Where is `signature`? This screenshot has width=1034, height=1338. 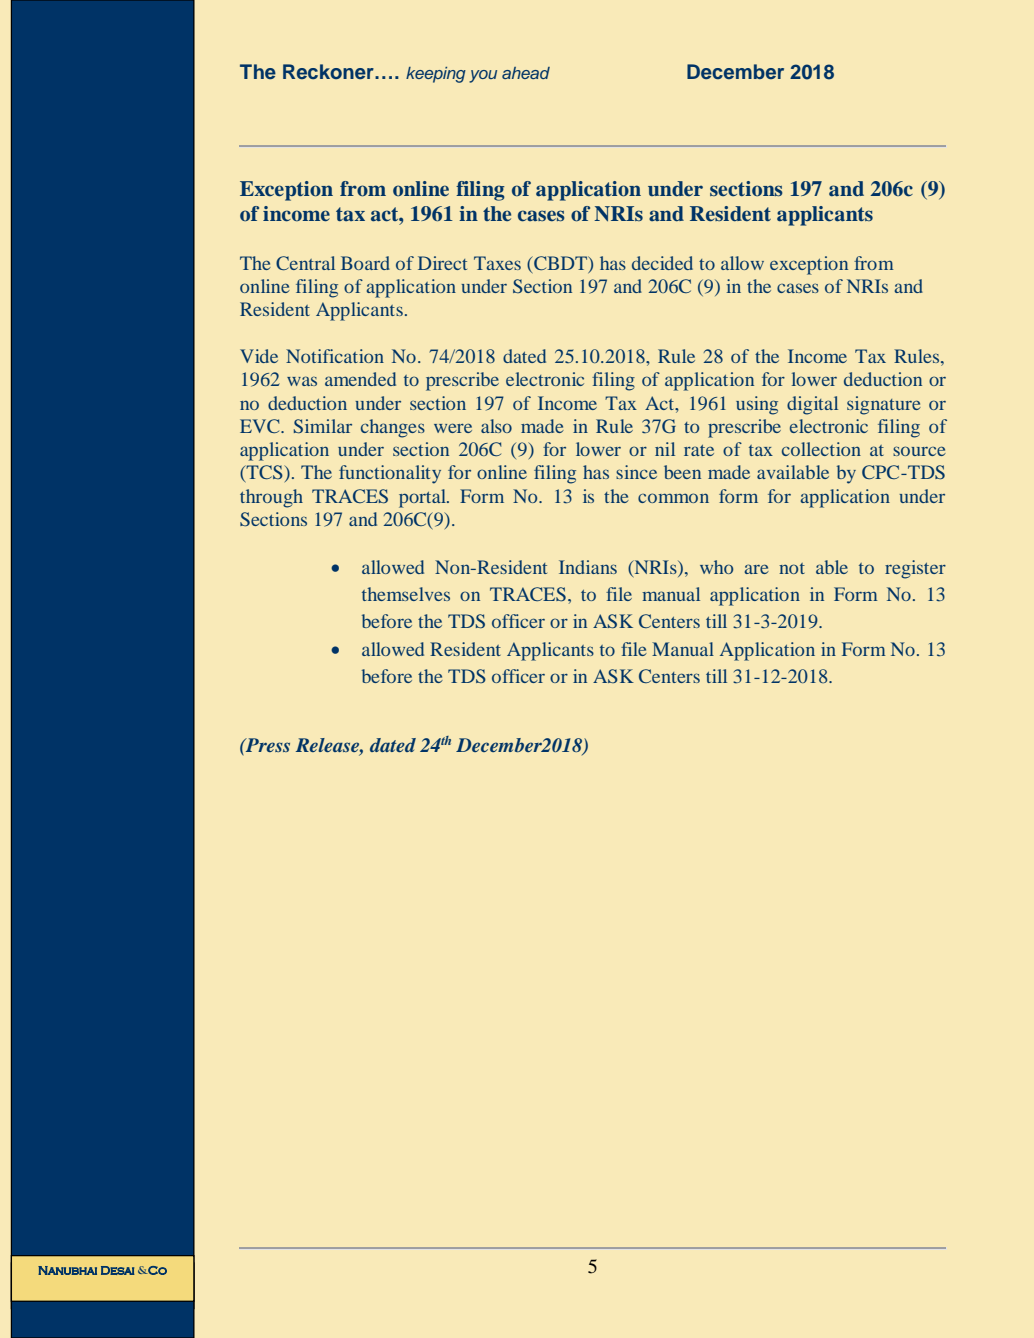
signature is located at coordinates (884, 405).
